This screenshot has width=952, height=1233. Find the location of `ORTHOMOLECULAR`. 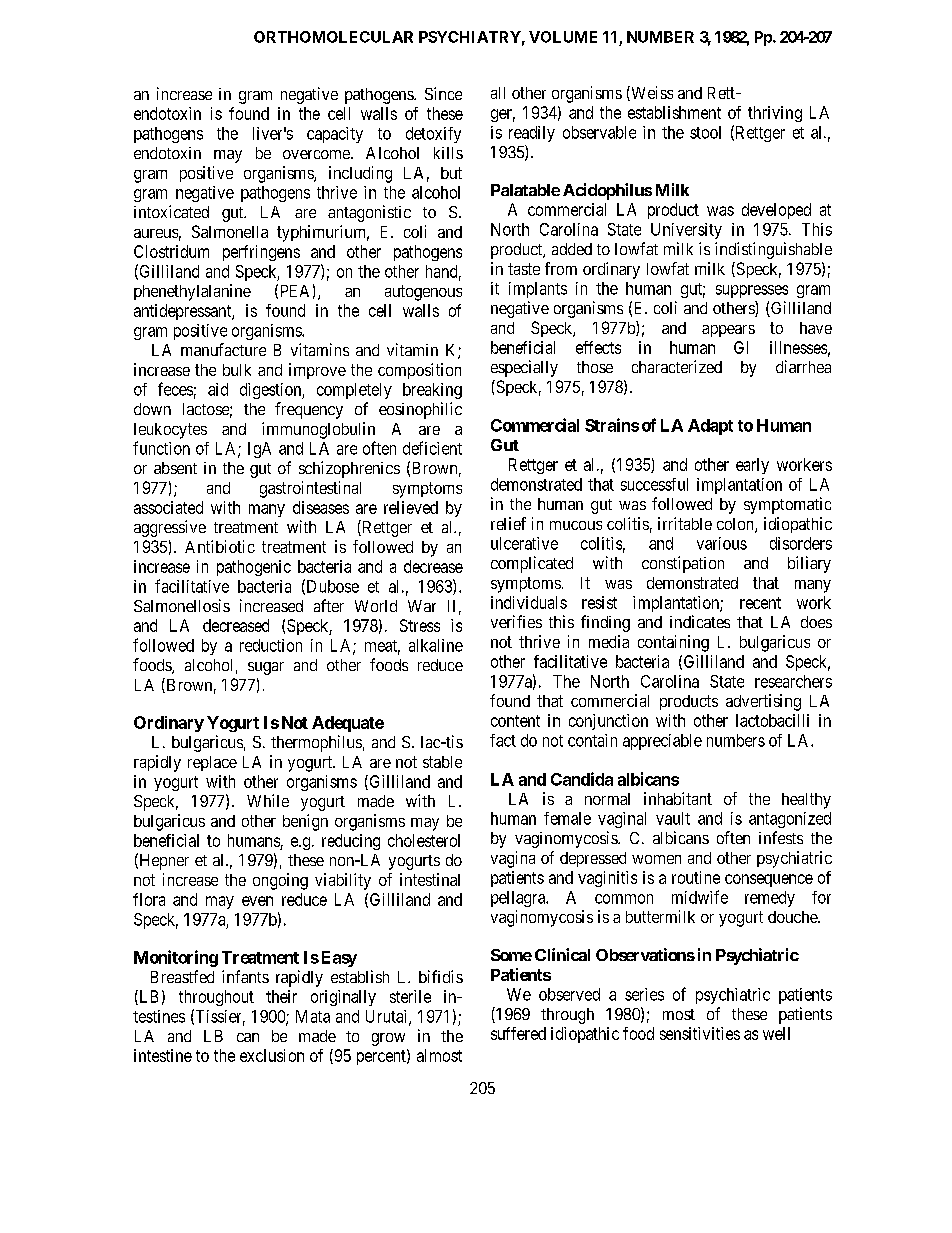

ORTHOMOLECULAR is located at coordinates (333, 37).
